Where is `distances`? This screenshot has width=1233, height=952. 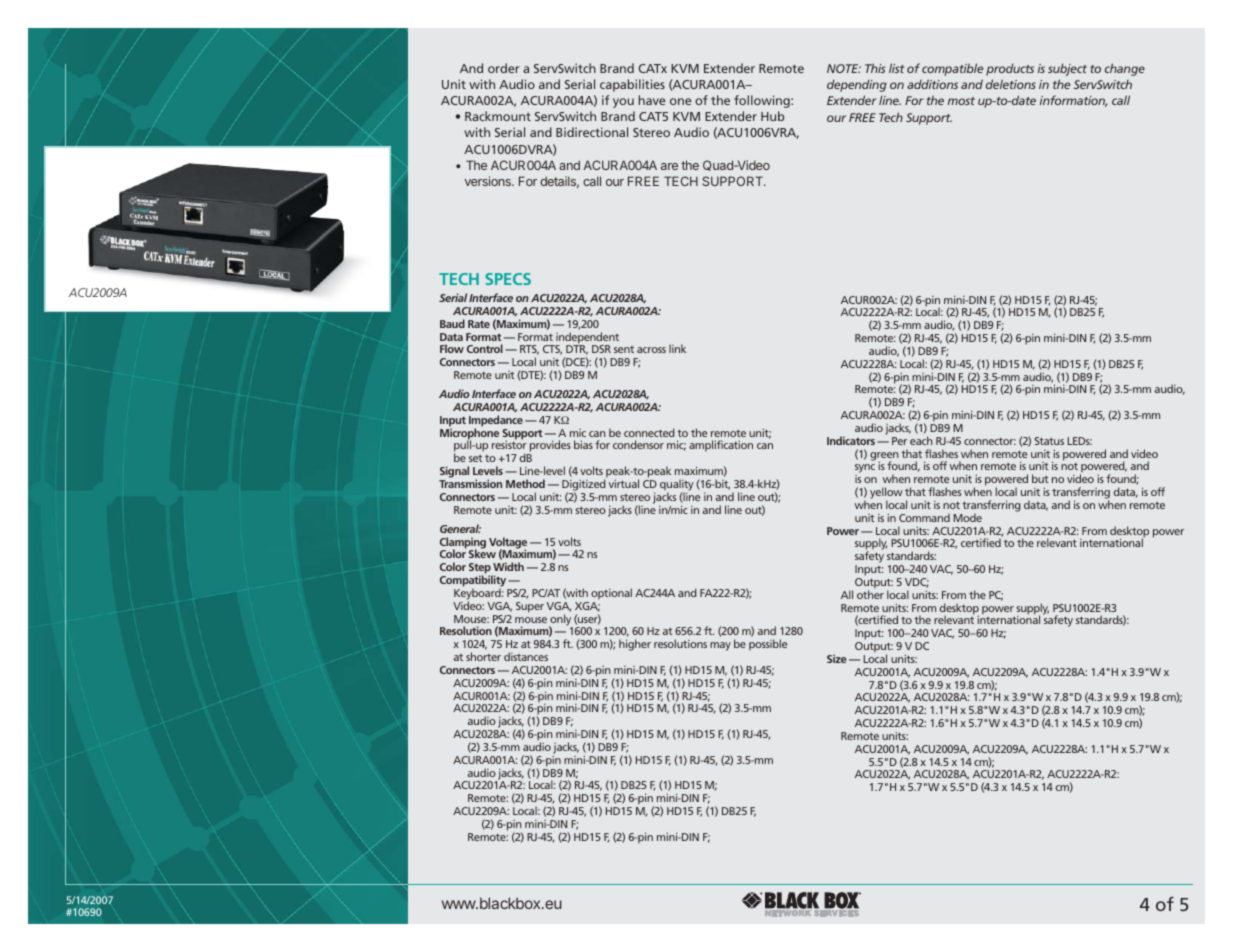
distances is located at coordinates (526, 656).
